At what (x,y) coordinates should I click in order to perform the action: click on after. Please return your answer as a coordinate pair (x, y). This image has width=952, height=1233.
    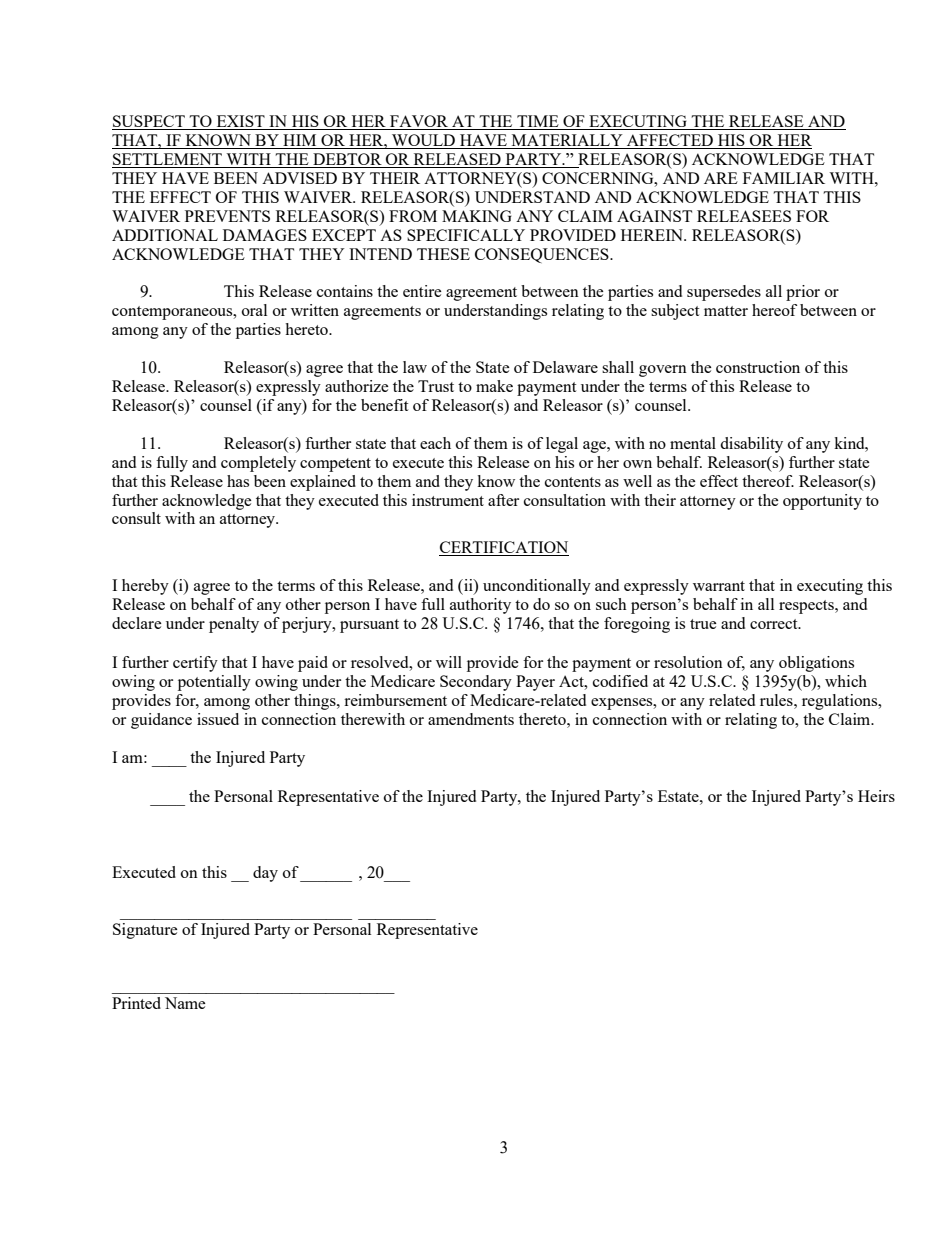
    Looking at the image, I should click on (503, 500).
